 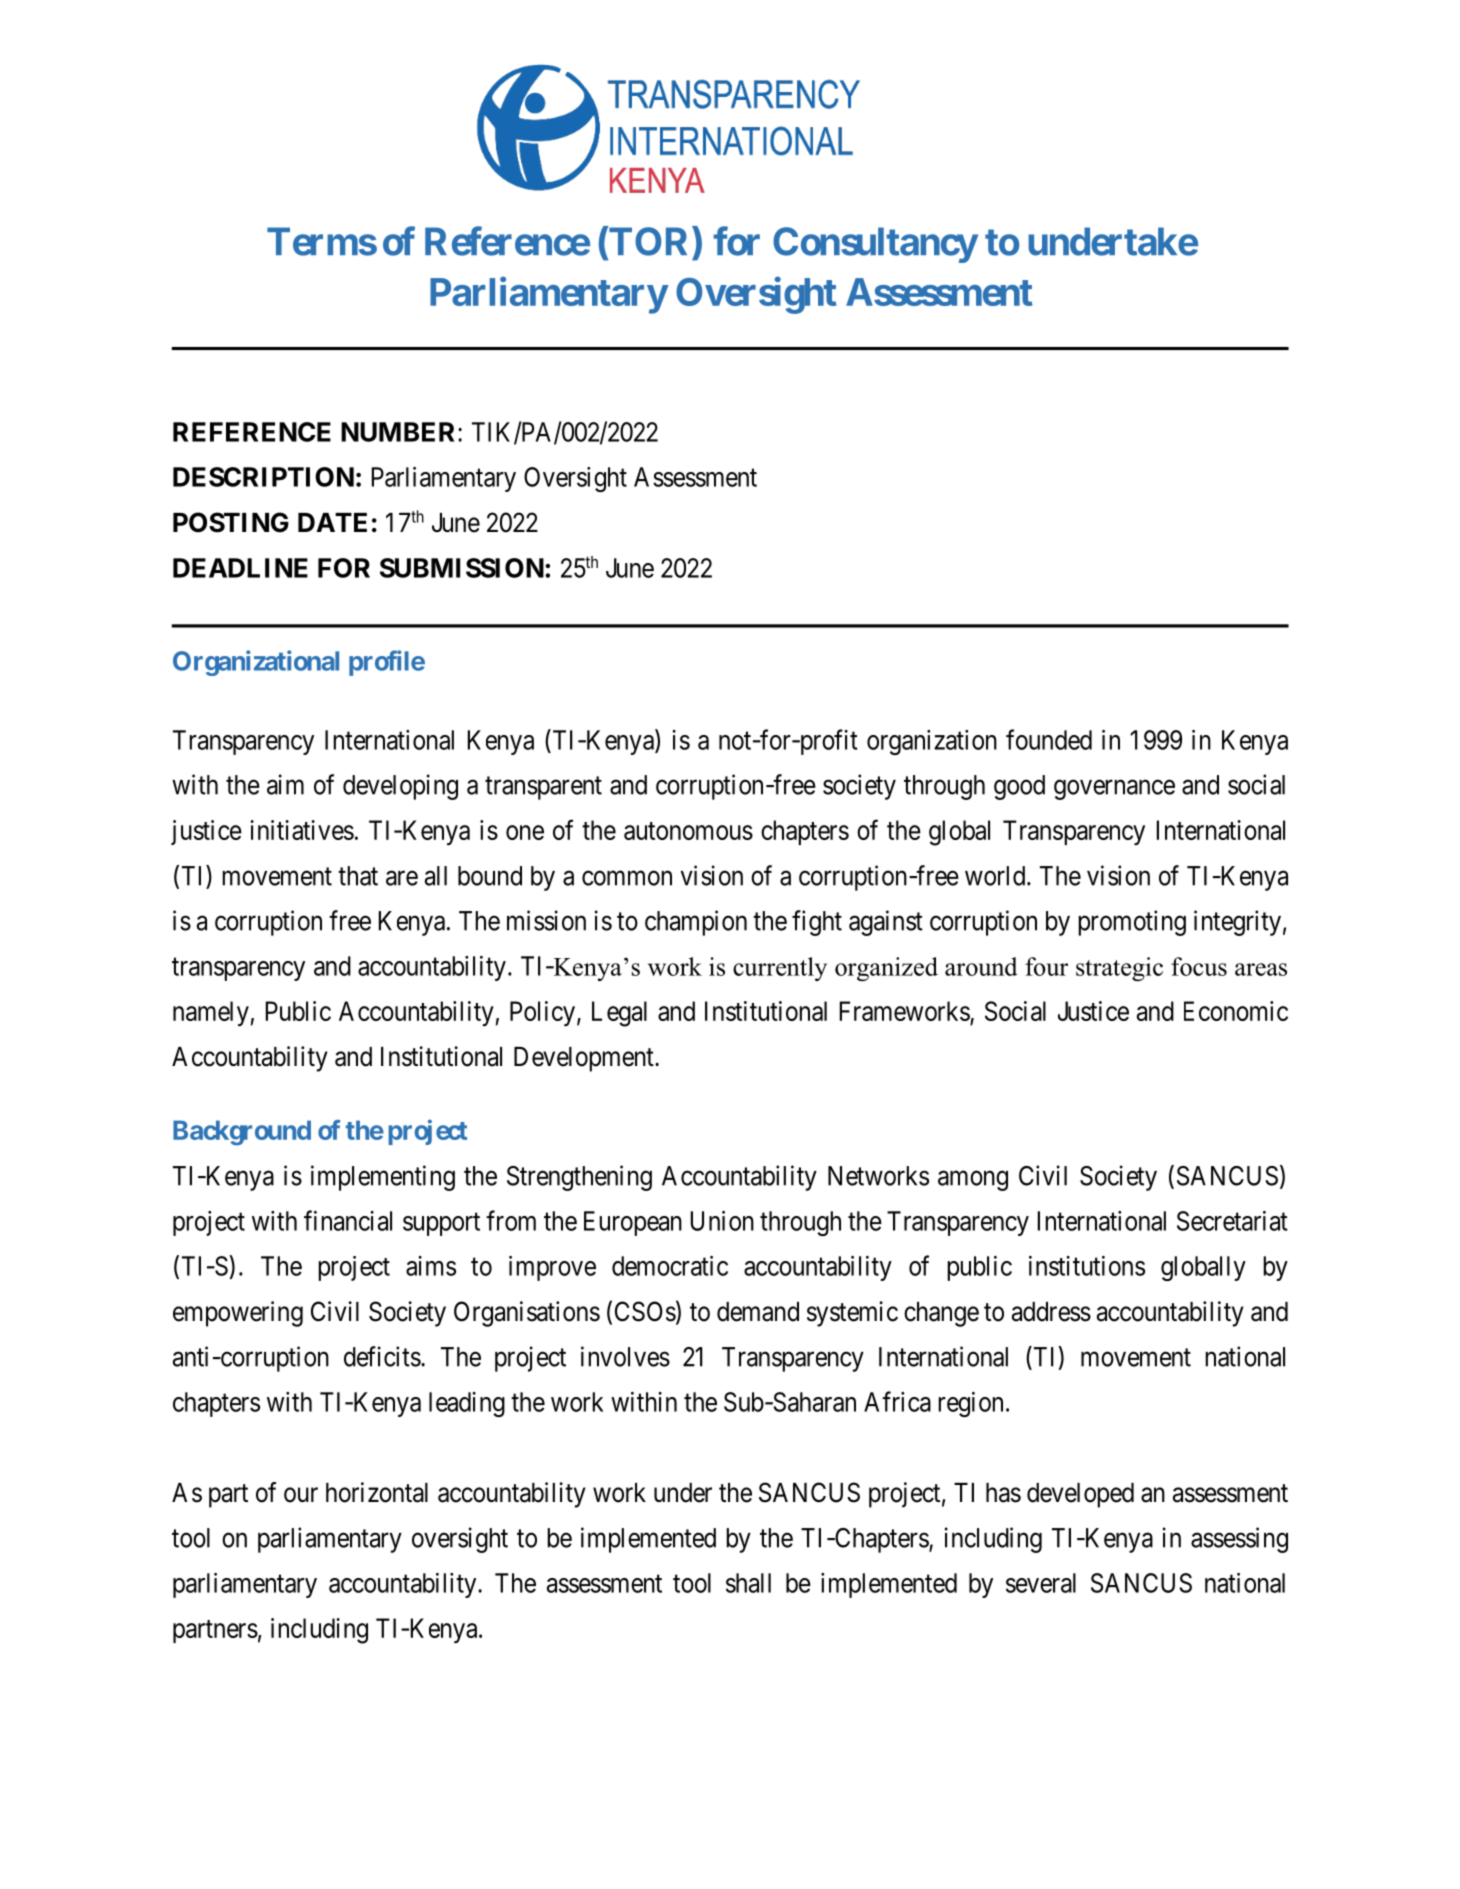 What do you see at coordinates (543, 788) in the screenshot?
I see `transparent` at bounding box center [543, 788].
